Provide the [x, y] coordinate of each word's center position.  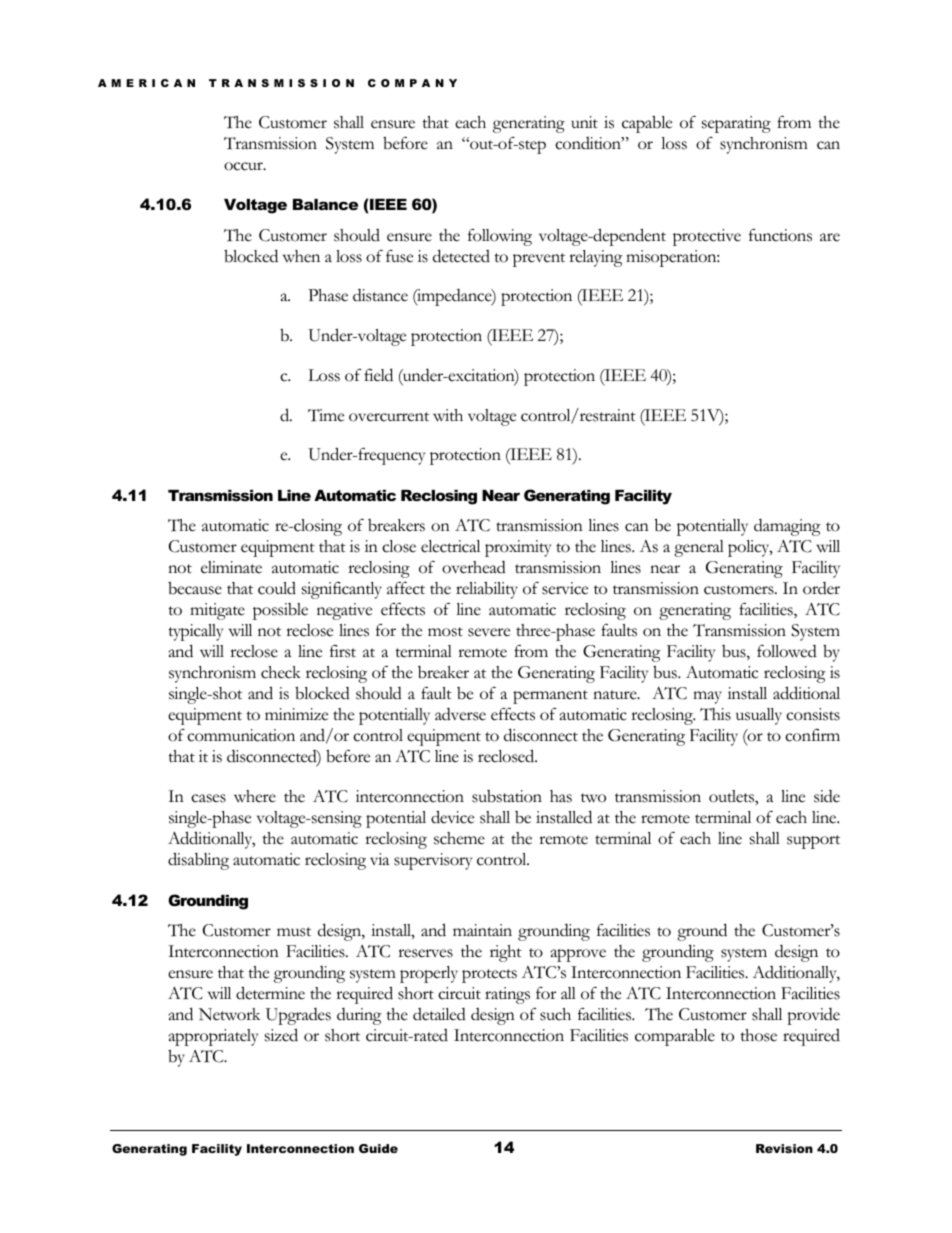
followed [787, 651]
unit [584, 122]
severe [489, 632]
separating [736, 124]
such [555, 1014]
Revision [784, 1148]
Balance [325, 204]
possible [280, 611]
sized [281, 1035]
